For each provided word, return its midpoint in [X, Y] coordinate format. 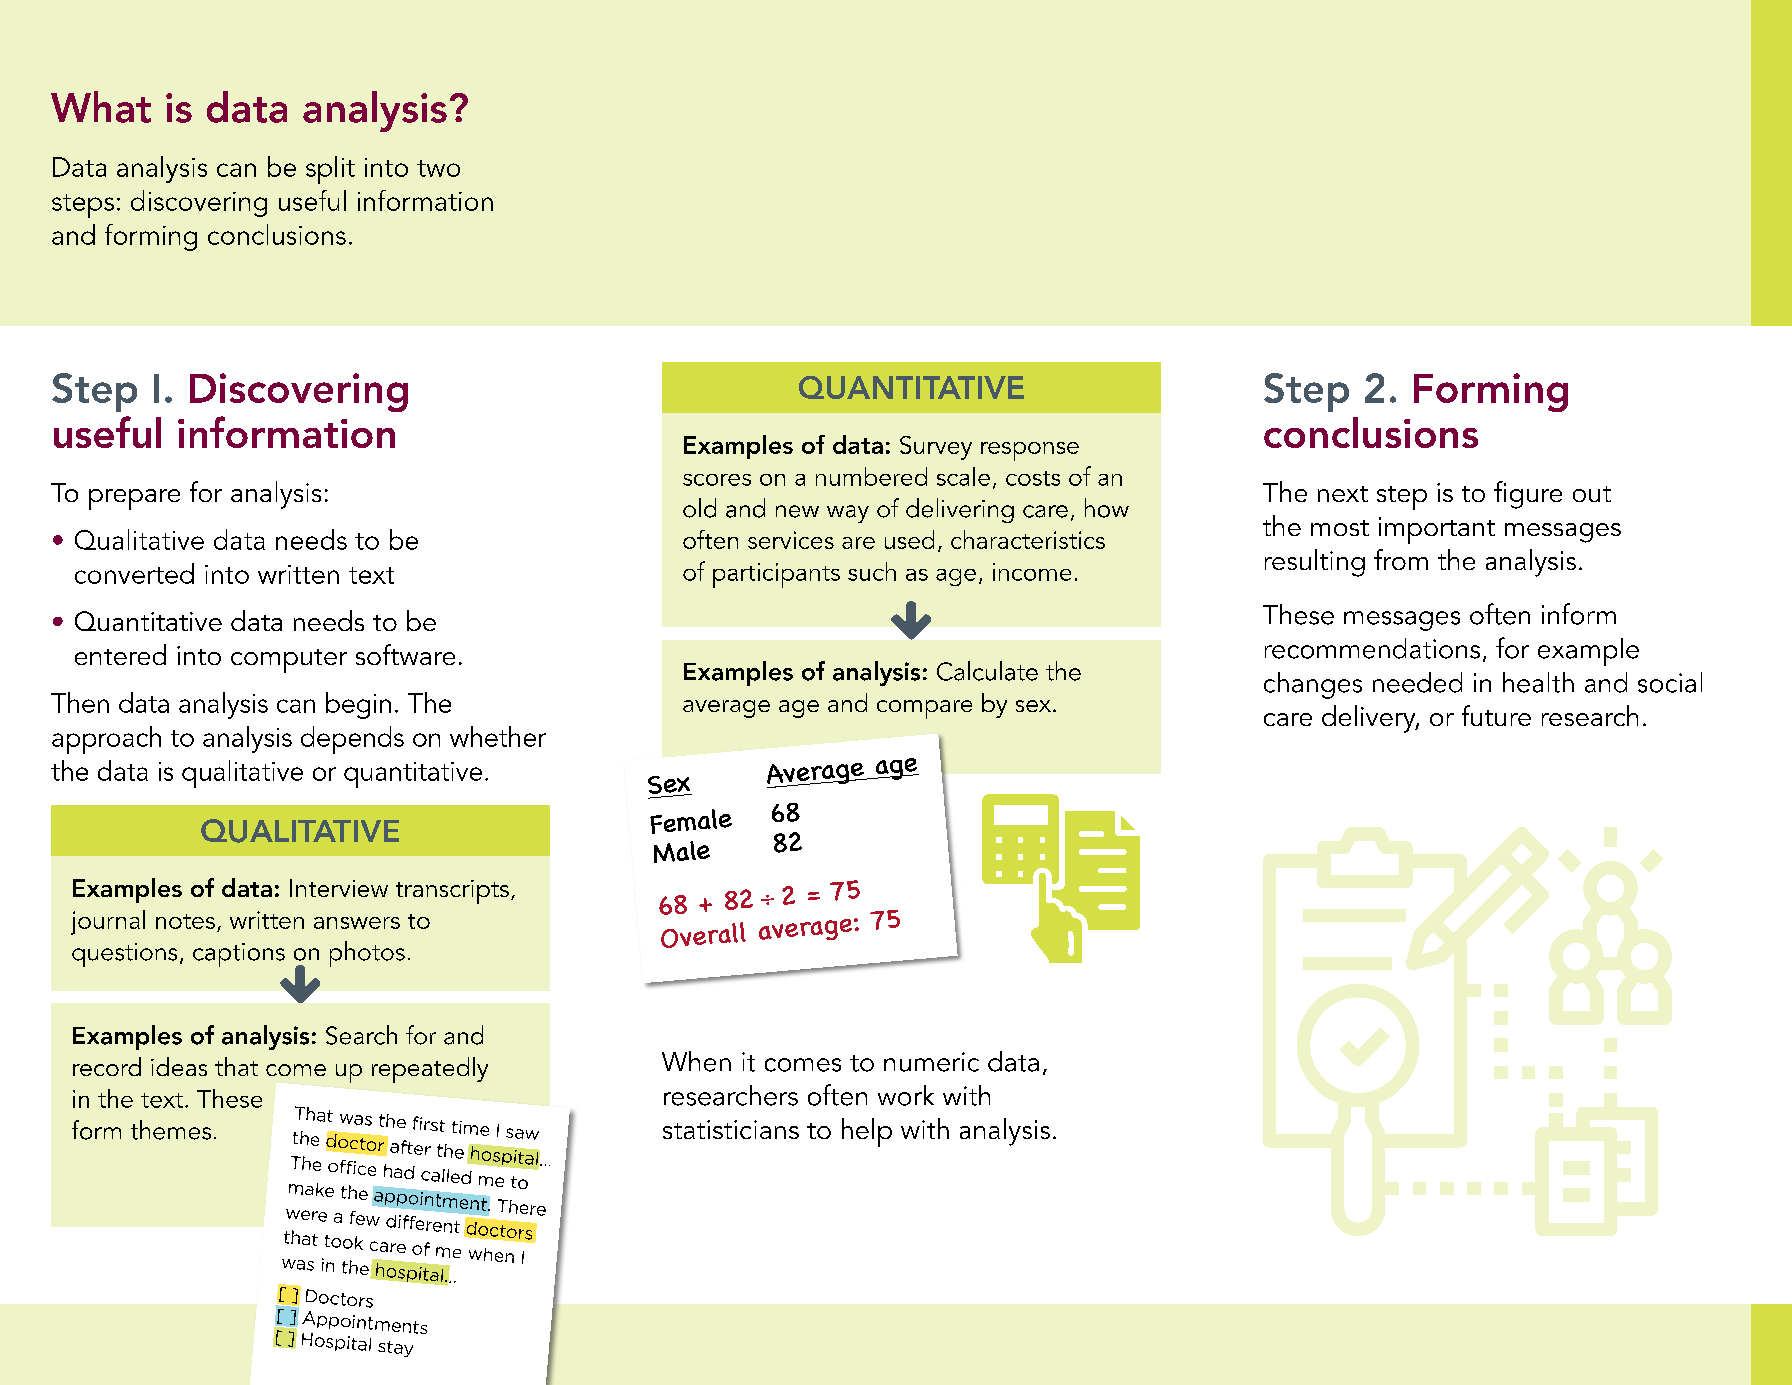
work [906, 1095]
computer [289, 661]
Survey [936, 448]
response [1030, 451]
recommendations [1372, 648]
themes [171, 1130]
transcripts [452, 892]
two [438, 168]
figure [1528, 495]
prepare [134, 499]
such [872, 571]
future [1496, 715]
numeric [931, 1062]
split [330, 170]
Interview [339, 888]
